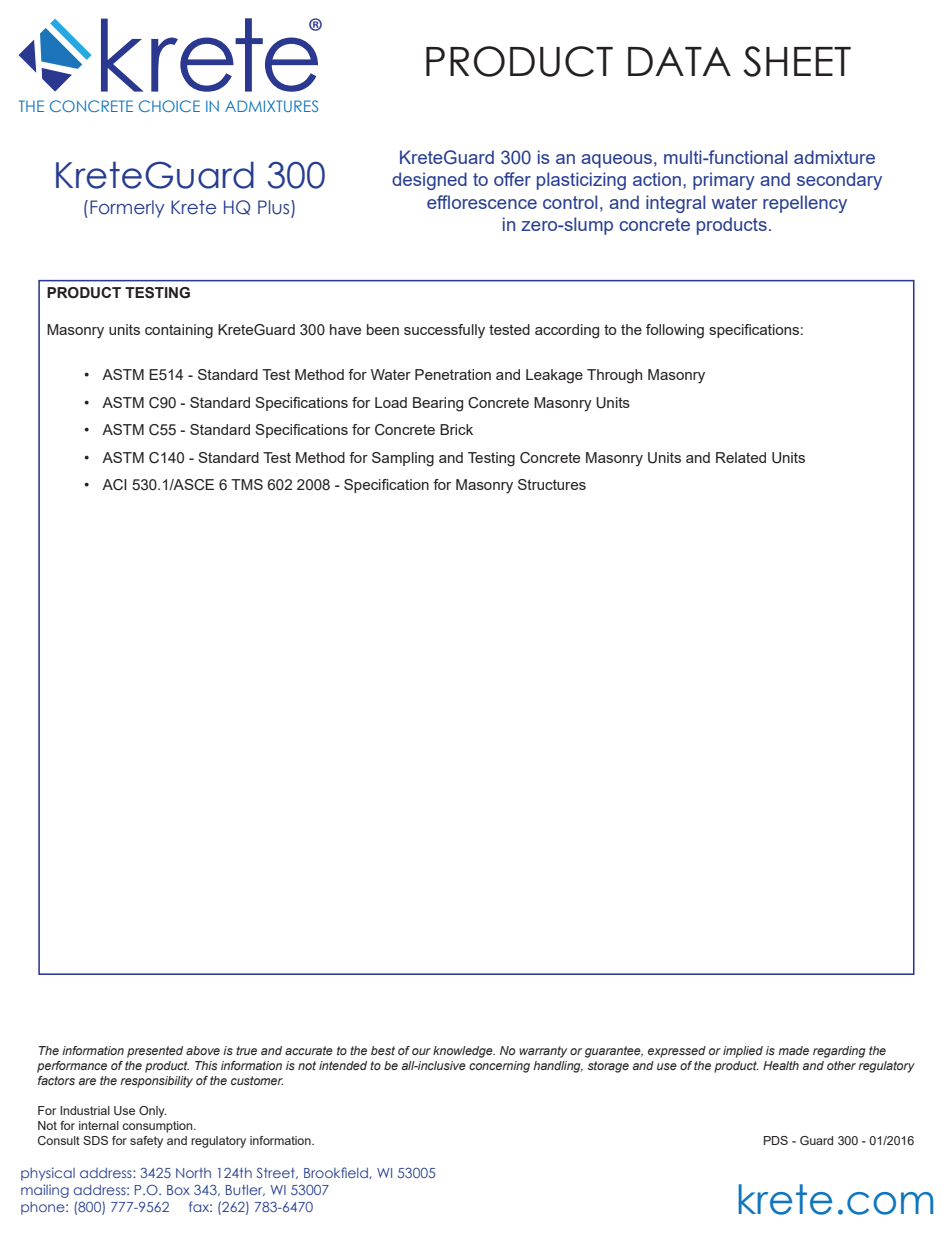 The width and height of the screenshot is (952, 1233). I want to click on Penetration, so click(453, 374).
